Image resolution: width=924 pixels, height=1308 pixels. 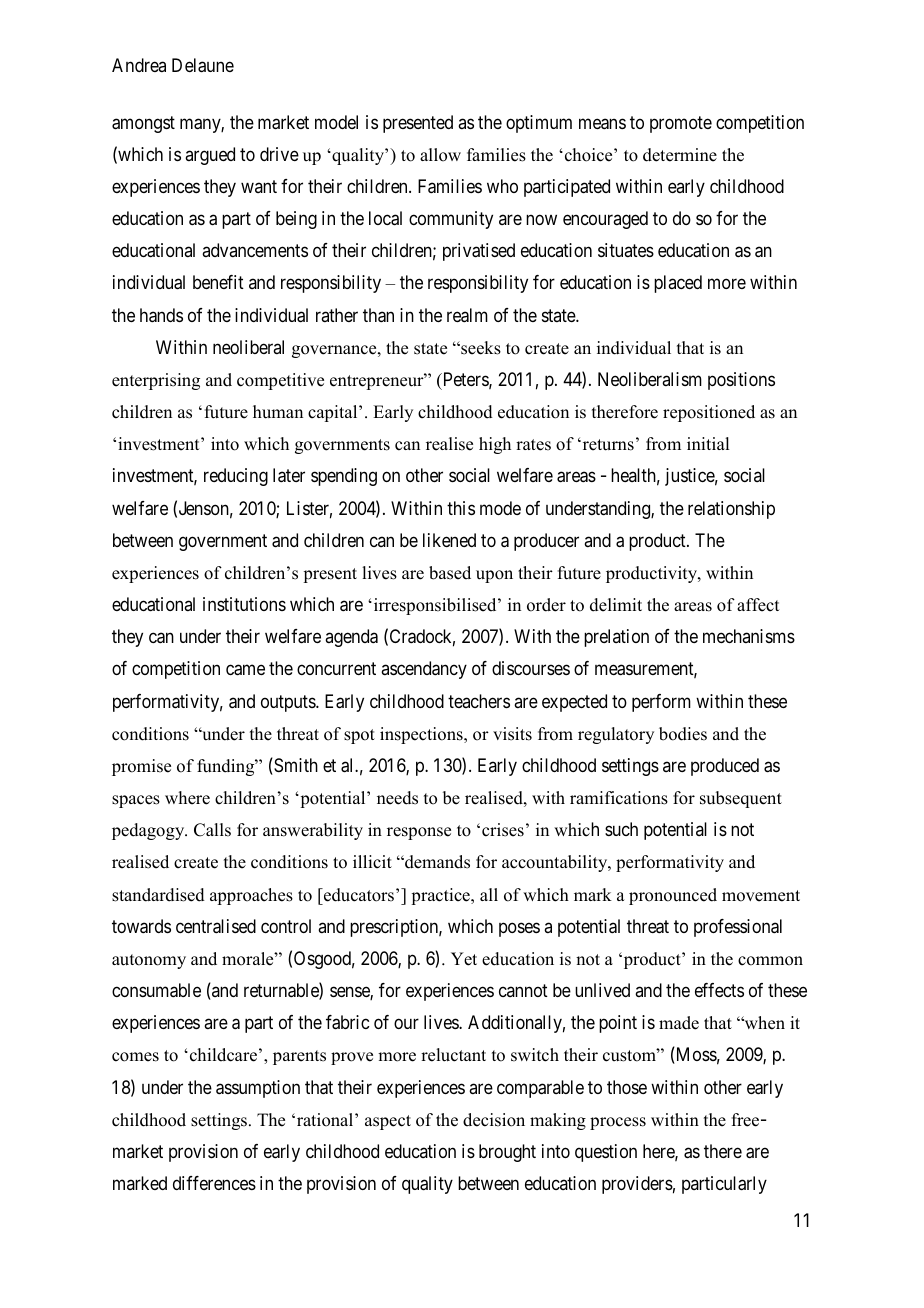 What do you see at coordinates (450, 573) in the screenshot?
I see `based` at bounding box center [450, 573].
